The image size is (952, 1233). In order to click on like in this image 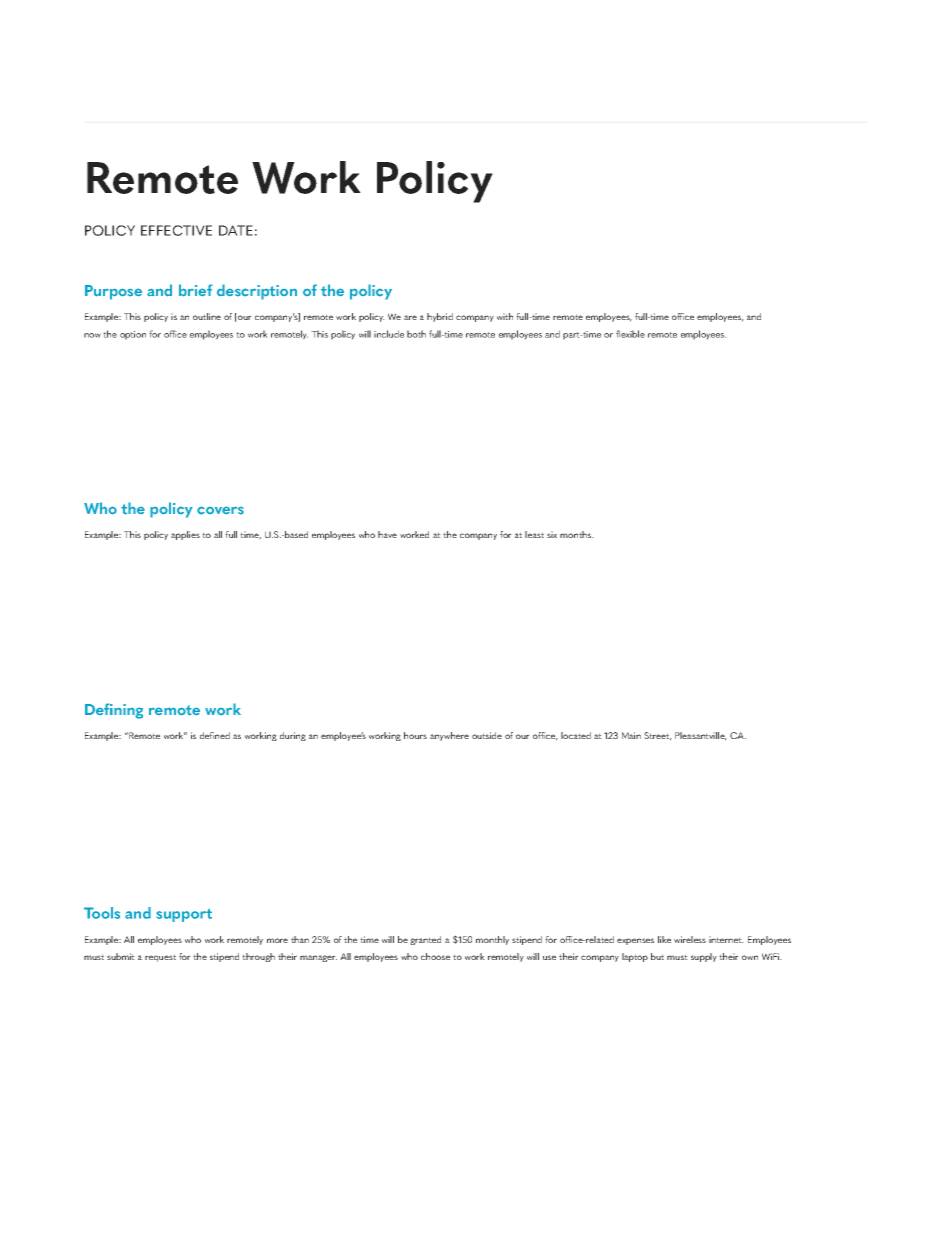, I will do `click(664, 939)`.
